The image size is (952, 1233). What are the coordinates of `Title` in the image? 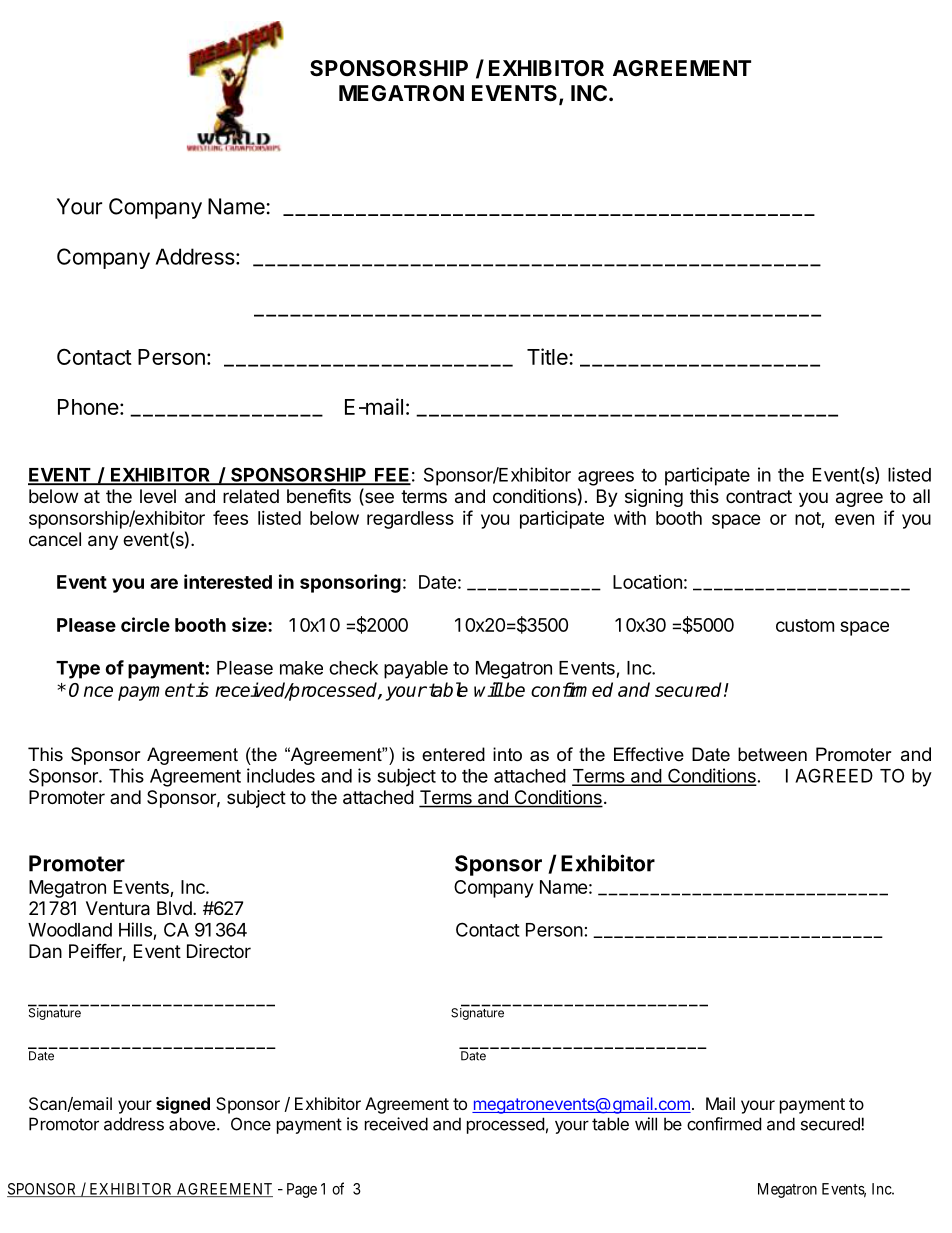 It's located at (548, 356).
